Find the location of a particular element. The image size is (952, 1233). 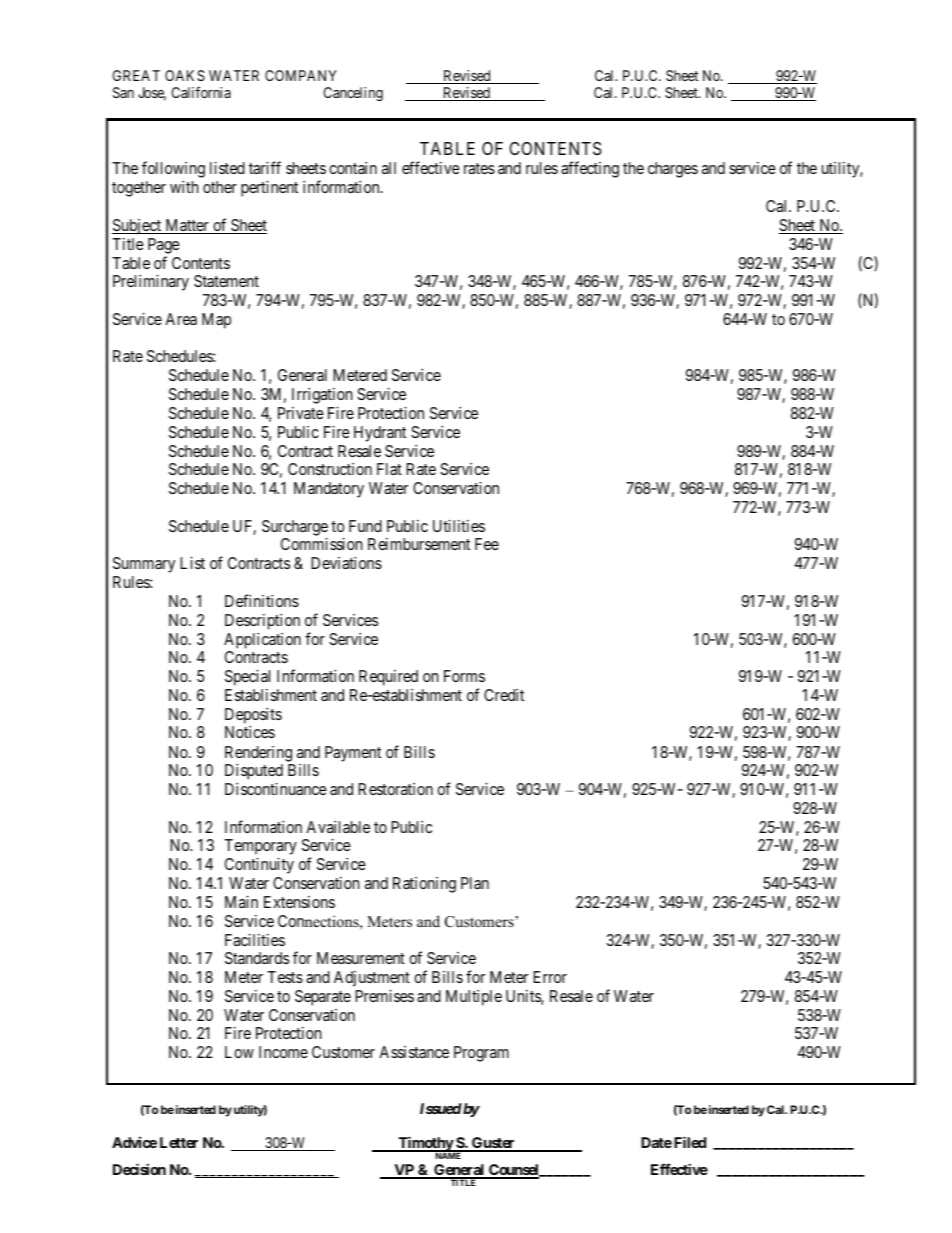

Issued is located at coordinates (441, 1108).
